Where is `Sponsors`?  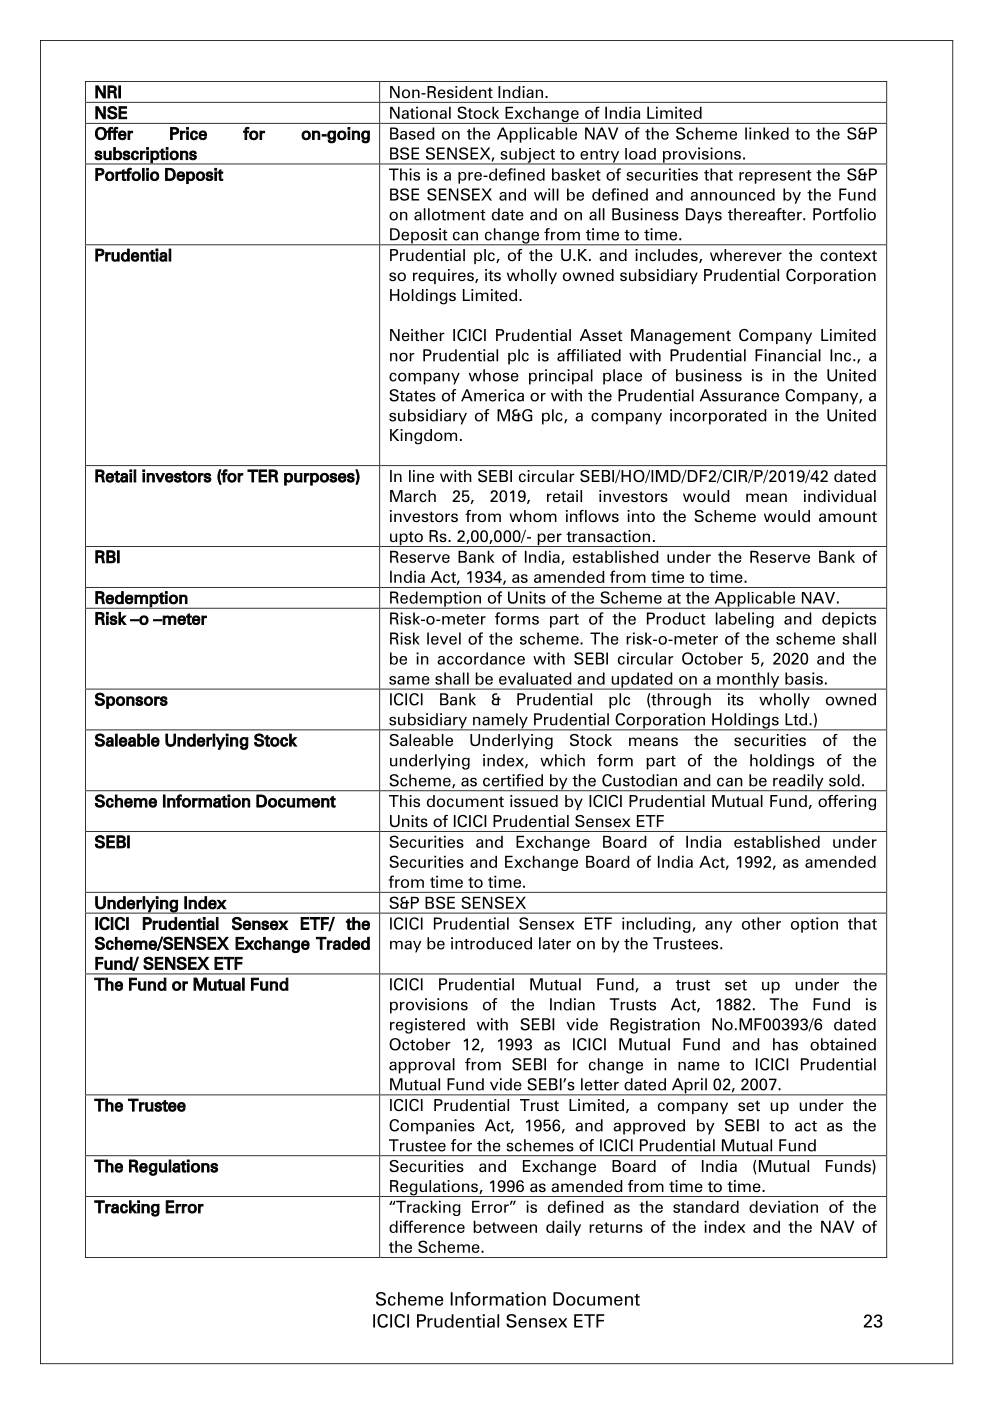 Sponsors is located at coordinates (131, 700).
